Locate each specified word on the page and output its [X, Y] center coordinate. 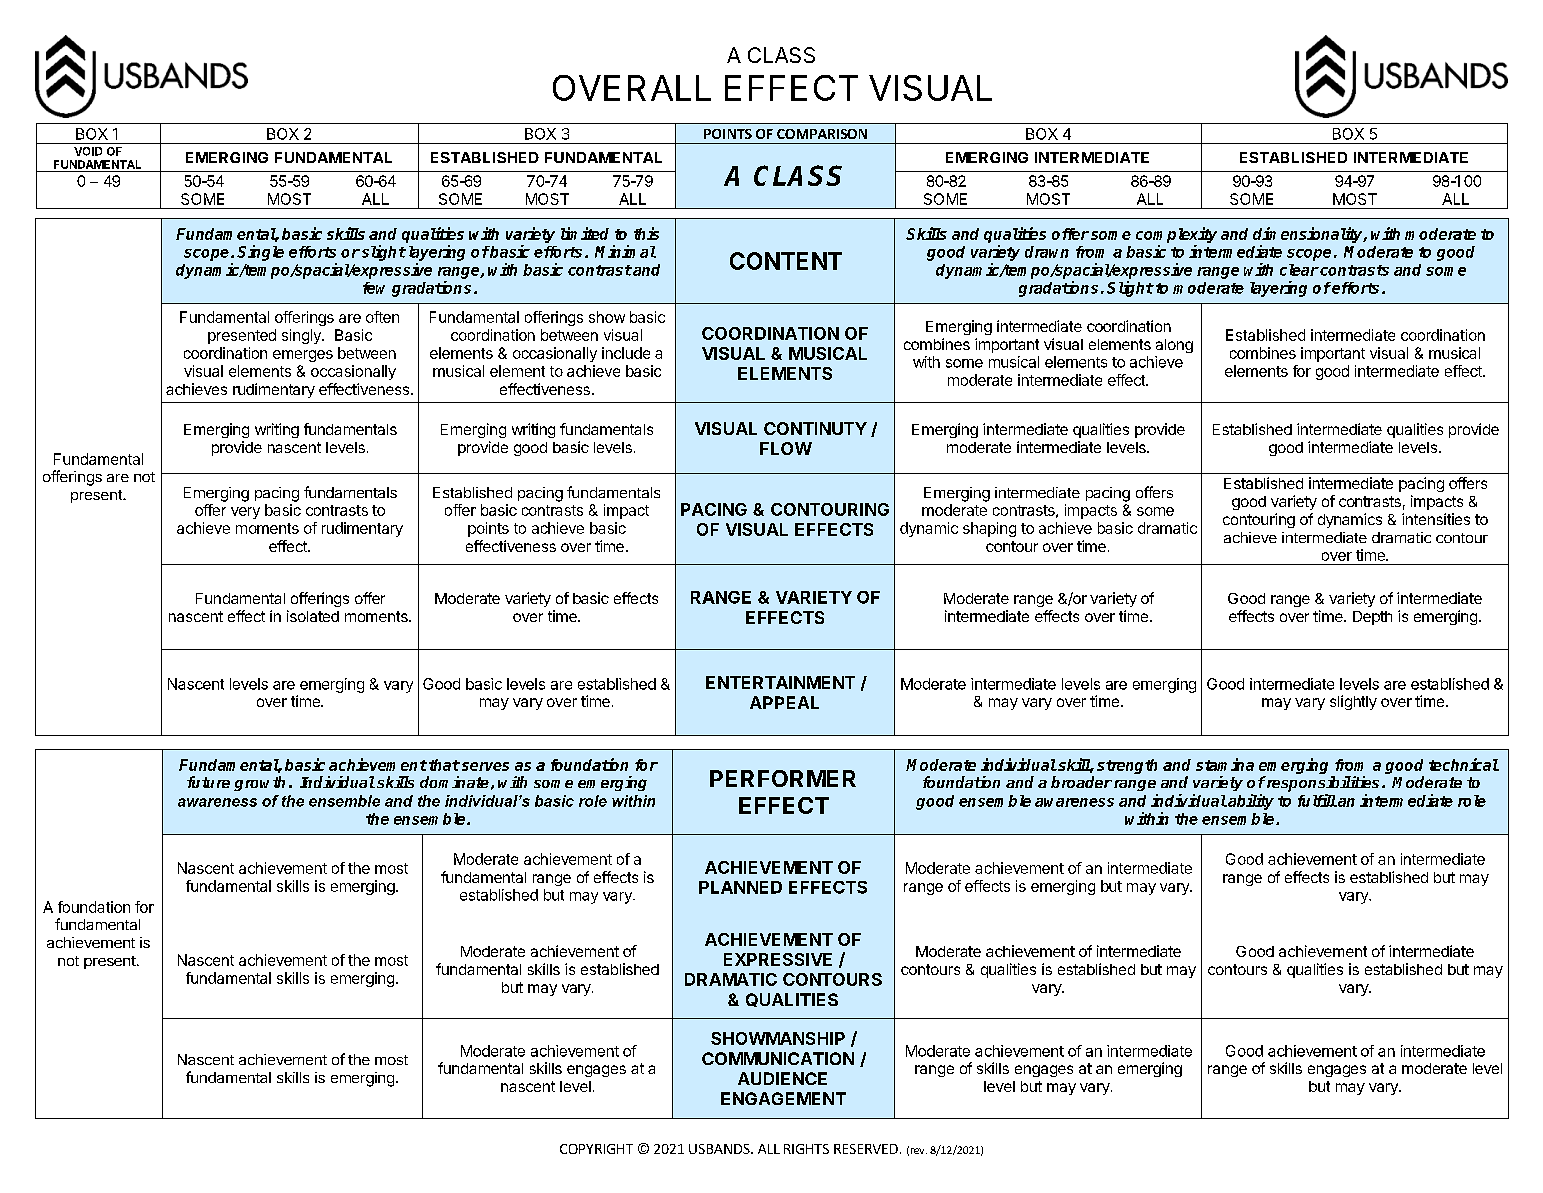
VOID [88, 151]
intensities [1436, 519]
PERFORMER [783, 778]
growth [259, 783]
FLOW [786, 448]
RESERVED [866, 1149]
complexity [1176, 236]
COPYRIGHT [596, 1149]
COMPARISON [822, 134]
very [245, 513]
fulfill [1317, 800]
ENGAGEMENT [783, 1098]
